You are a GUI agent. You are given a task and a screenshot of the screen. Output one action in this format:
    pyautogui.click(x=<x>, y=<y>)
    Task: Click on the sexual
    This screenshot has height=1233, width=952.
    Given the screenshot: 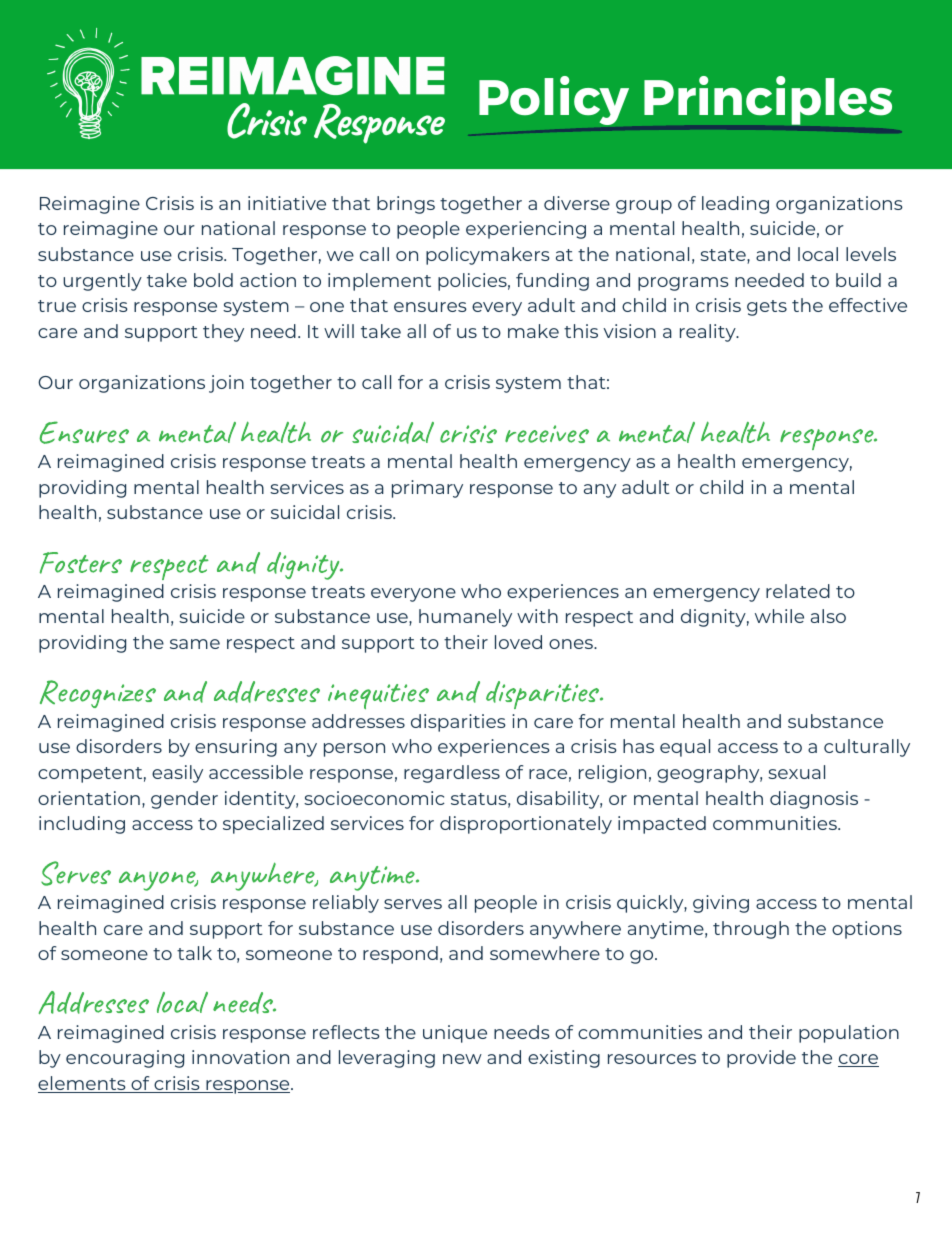 What is the action you would take?
    pyautogui.click(x=796, y=772)
